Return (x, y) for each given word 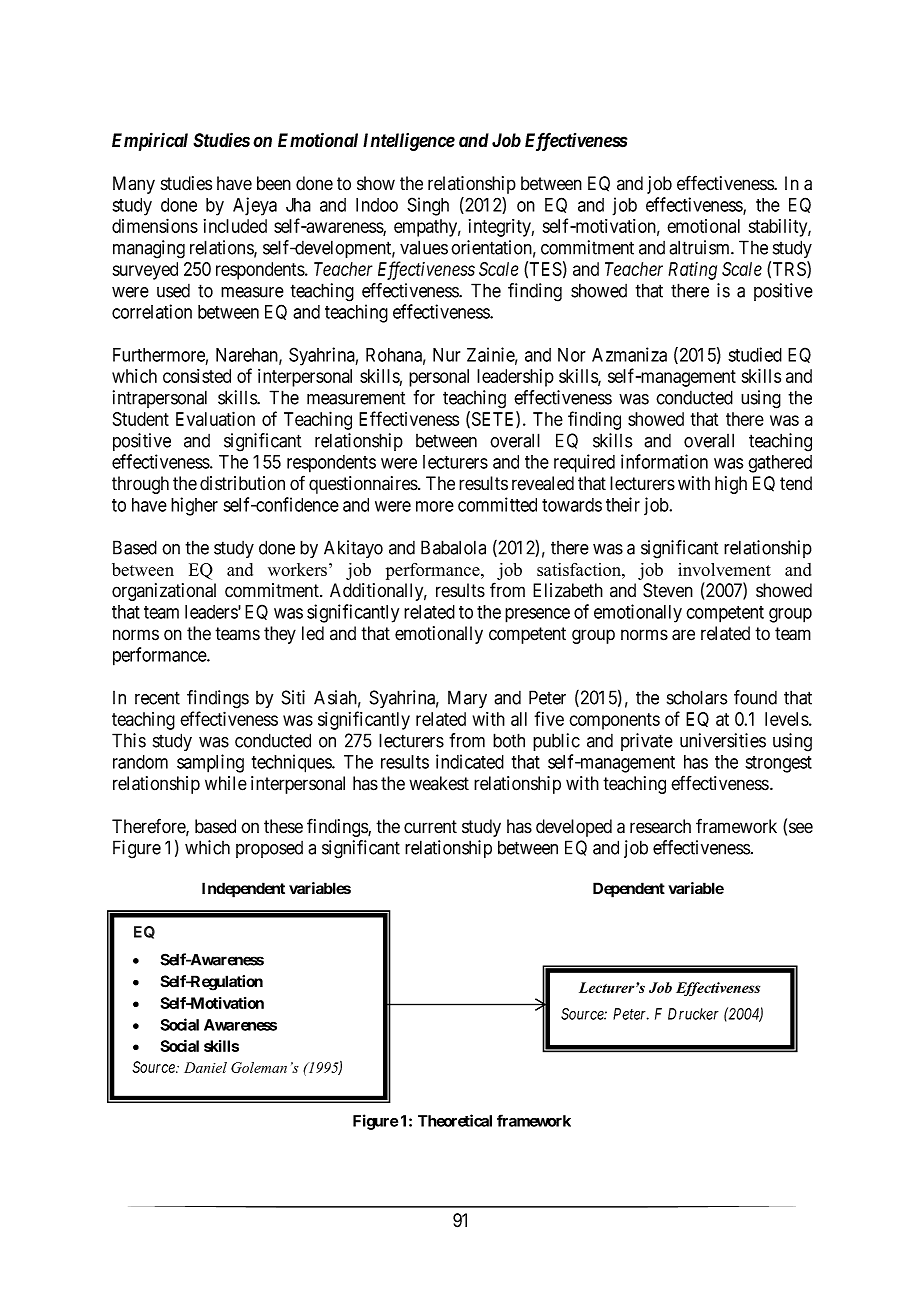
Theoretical (455, 1120)
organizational (164, 592)
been (274, 183)
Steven (668, 590)
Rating (692, 271)
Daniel (205, 1067)
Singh (428, 206)
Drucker (693, 1014)
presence (537, 615)
